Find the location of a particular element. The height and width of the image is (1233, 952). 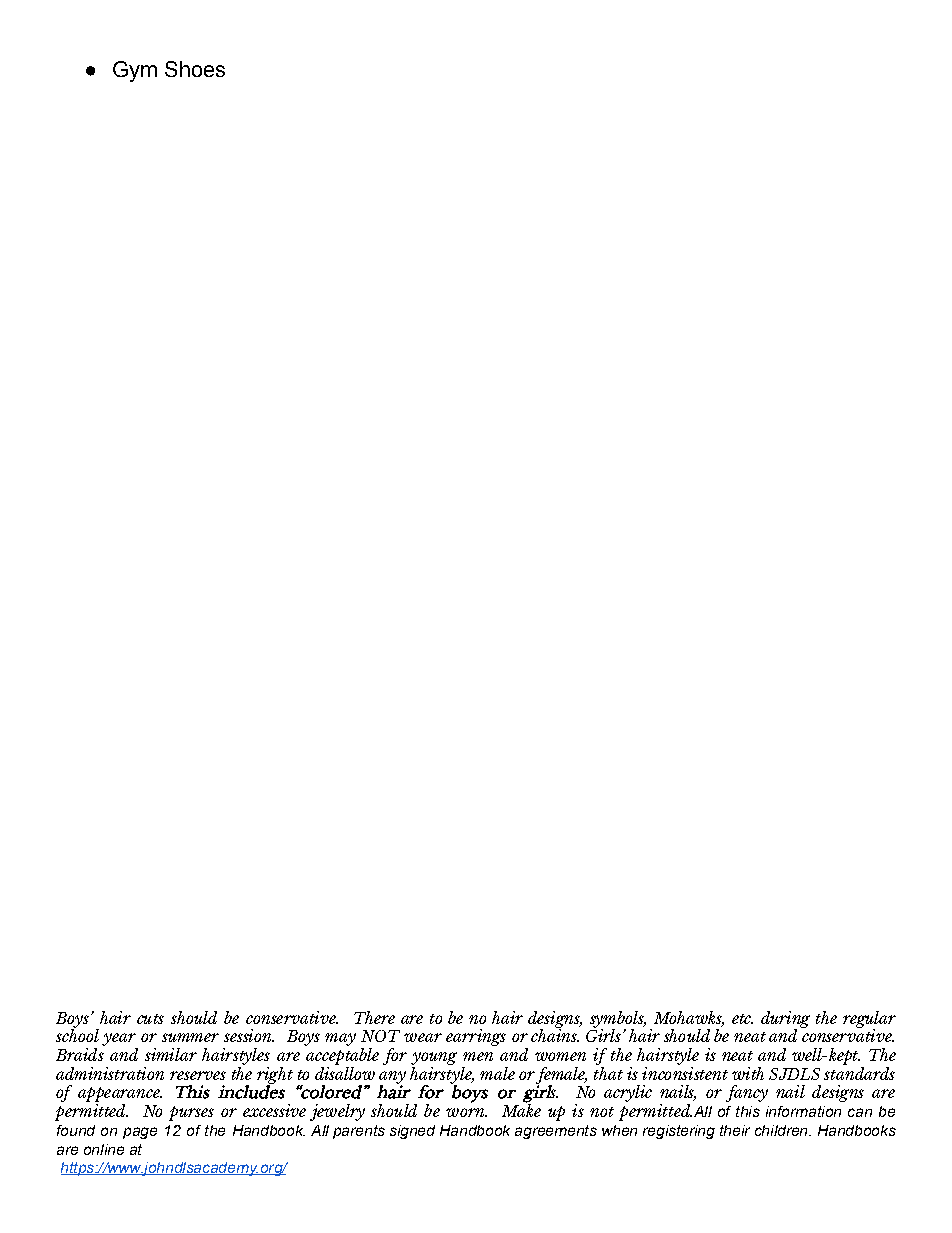

Gym is located at coordinates (135, 71).
